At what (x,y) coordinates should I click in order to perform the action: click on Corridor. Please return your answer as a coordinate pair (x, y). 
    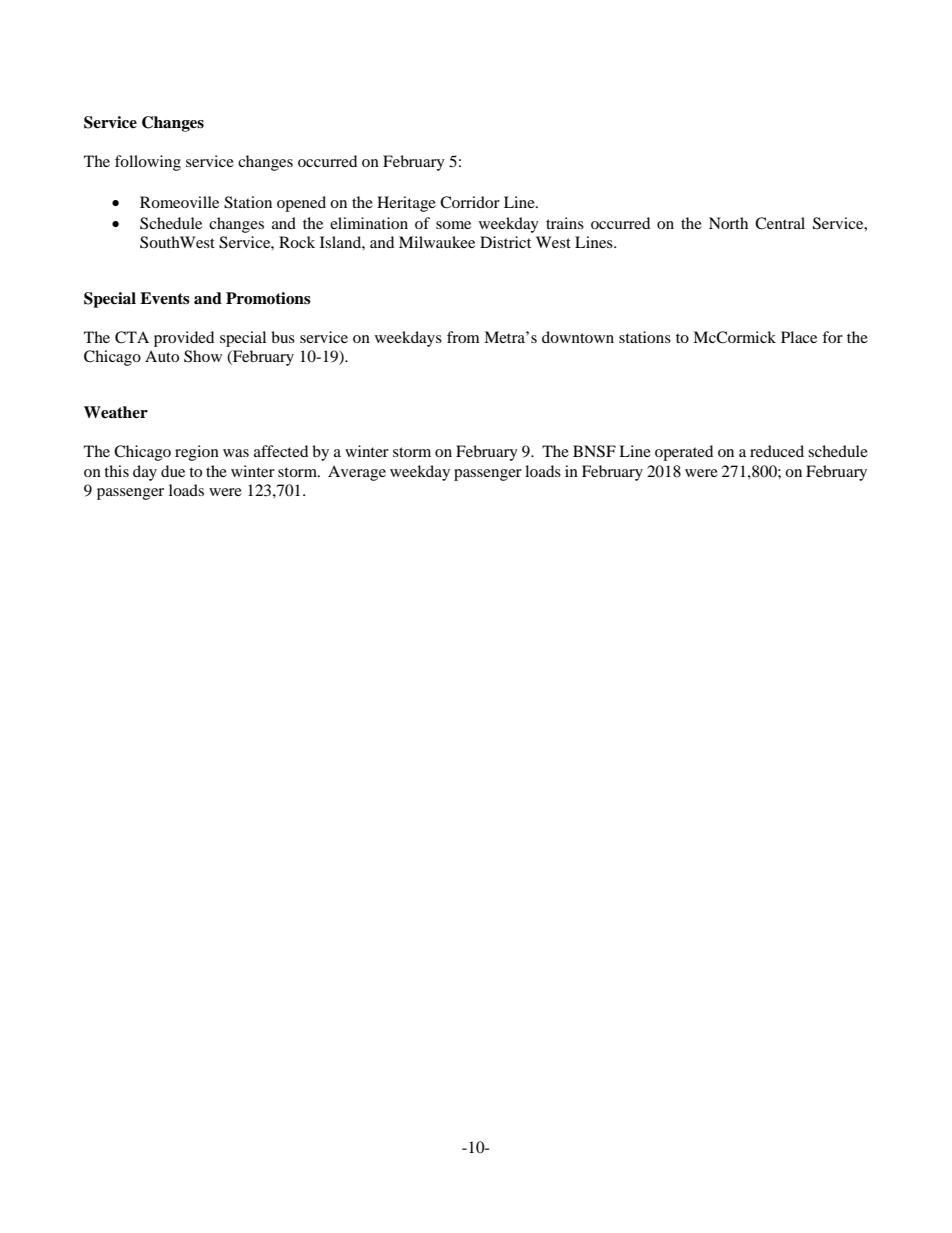
    Looking at the image, I should click on (470, 202).
